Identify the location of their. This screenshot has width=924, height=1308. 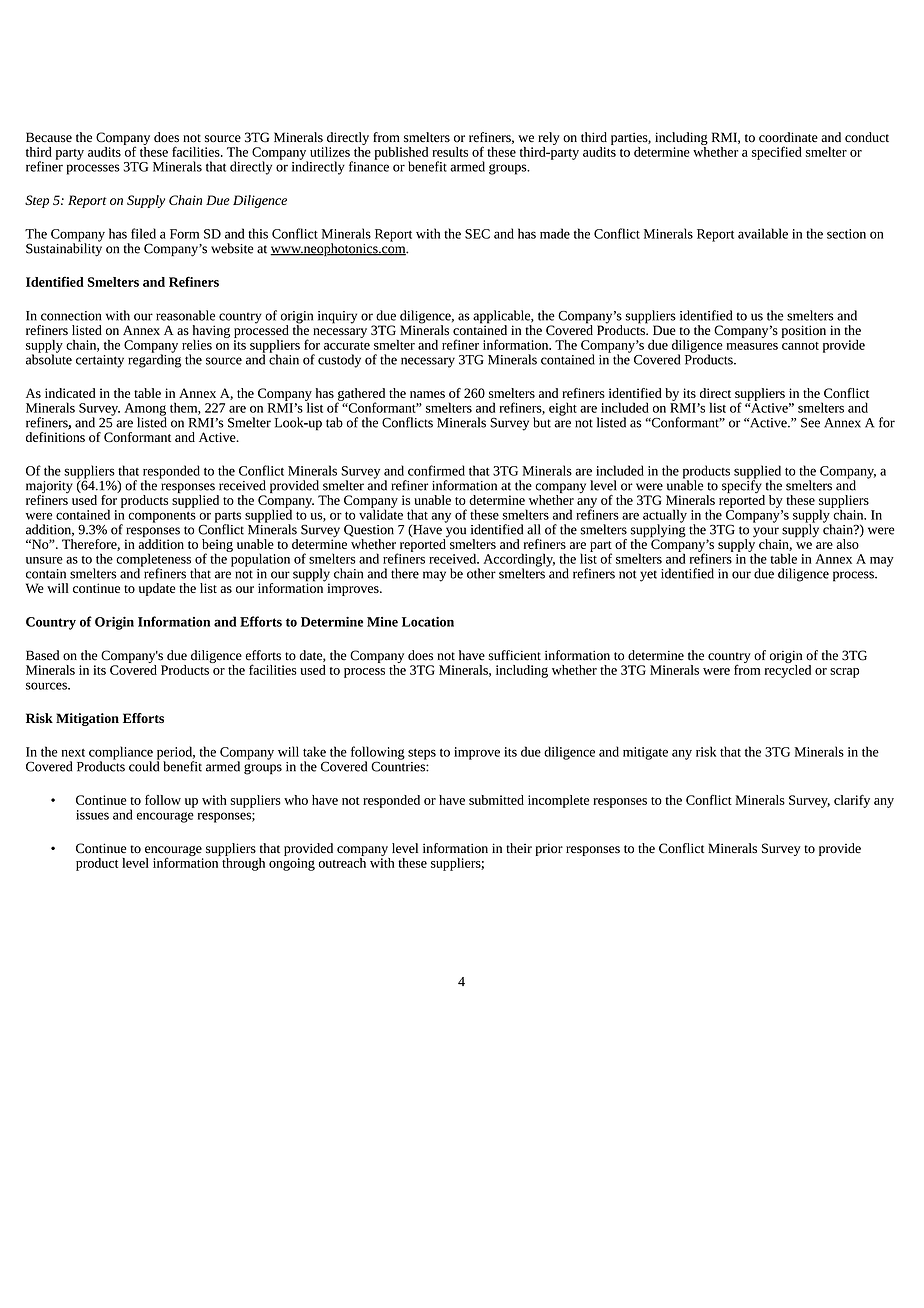
(519, 848).
